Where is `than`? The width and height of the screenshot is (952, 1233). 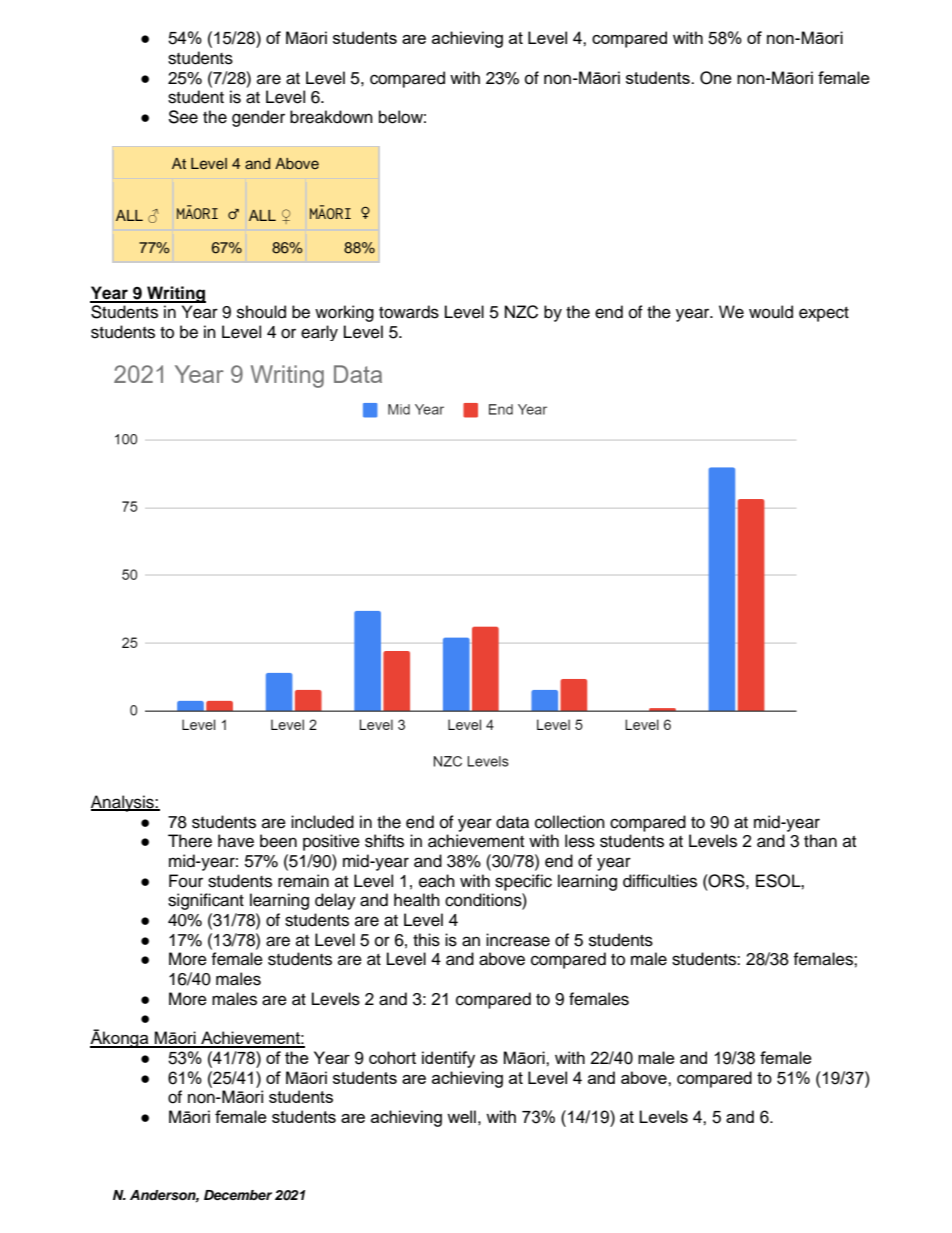
than is located at coordinates (820, 840).
